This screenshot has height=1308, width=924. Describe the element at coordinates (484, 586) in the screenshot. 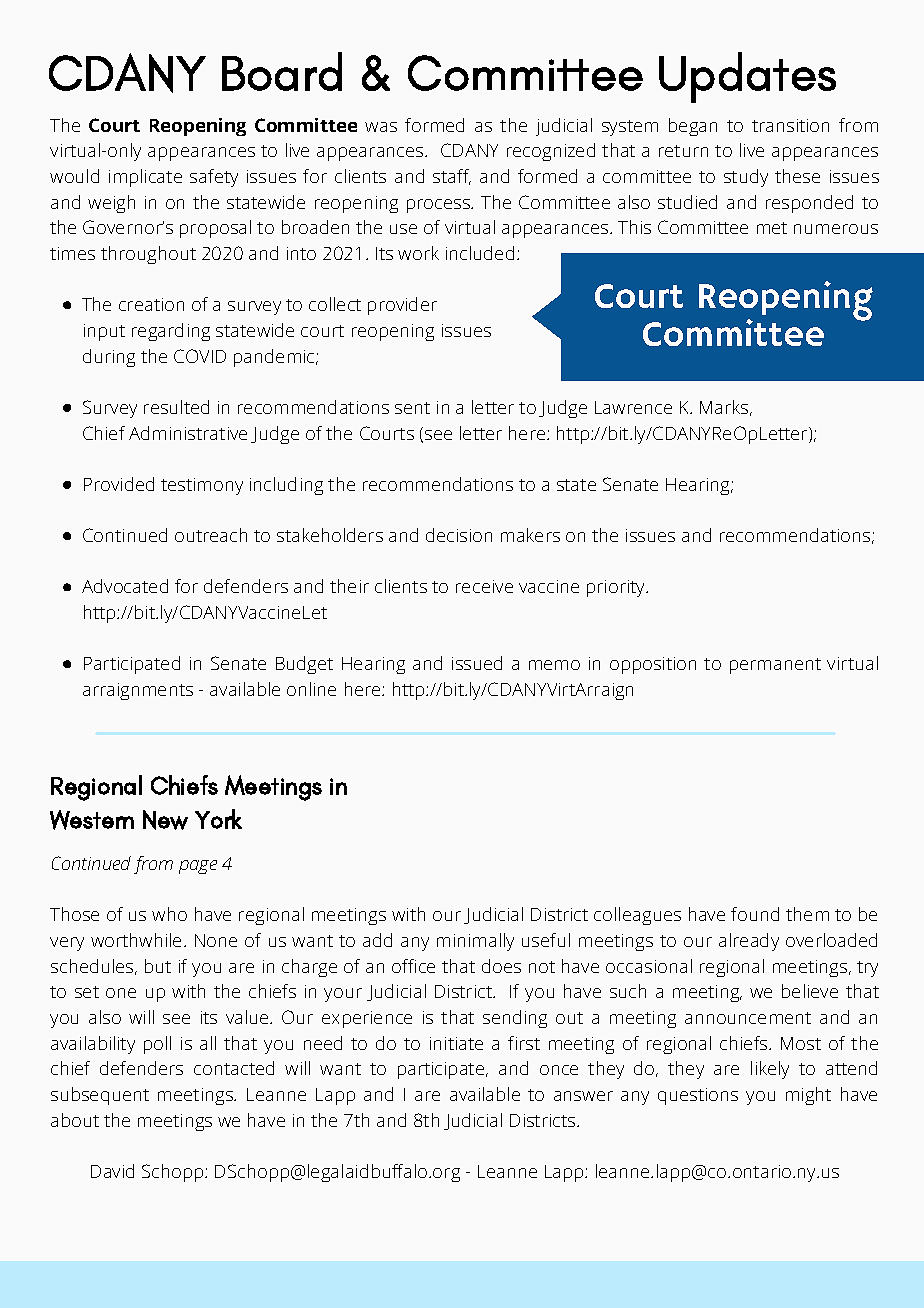

I see `receive` at that location.
